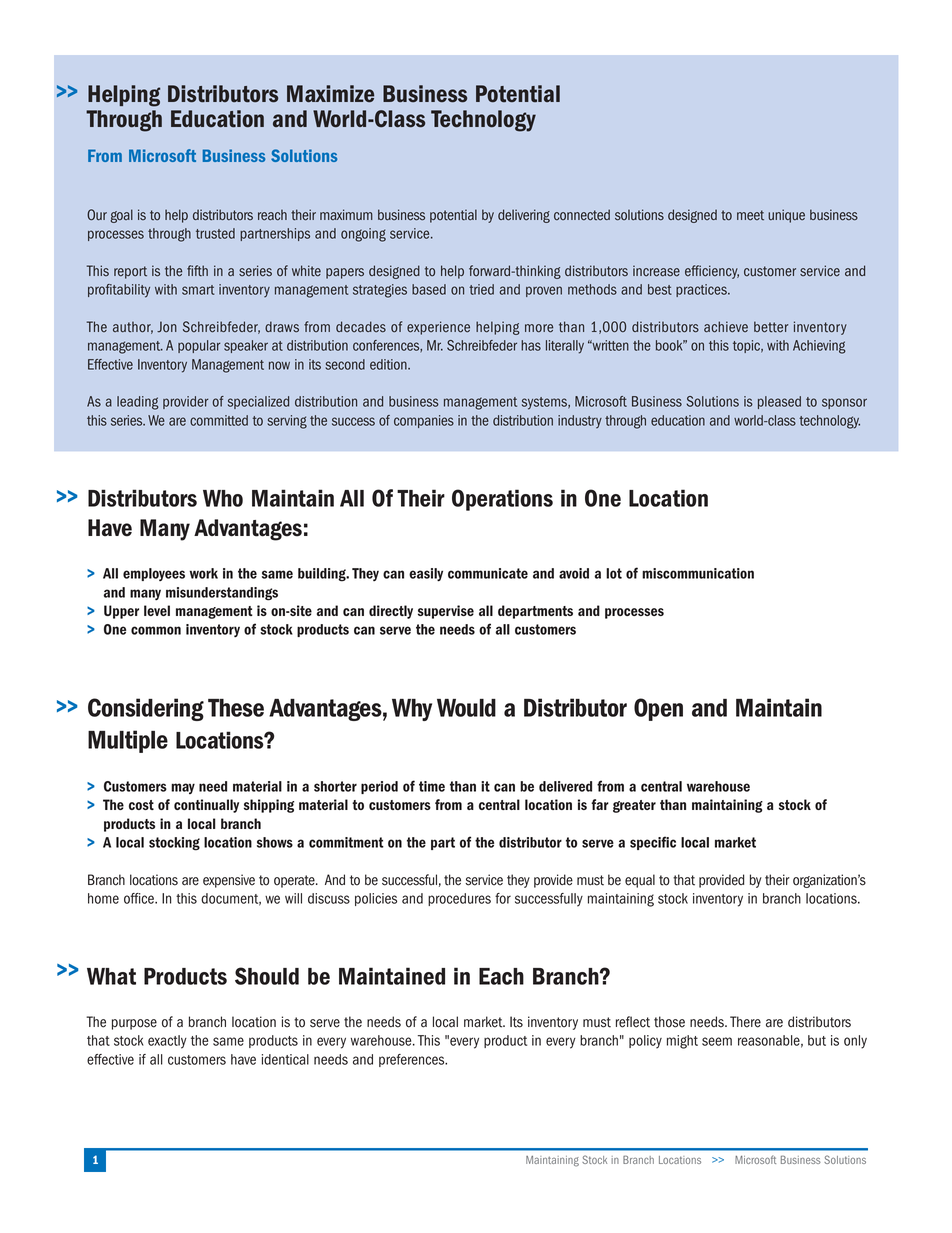 This image has height=1233, width=952. Describe the element at coordinates (524, 216) in the image. I see `delivering` at that location.
